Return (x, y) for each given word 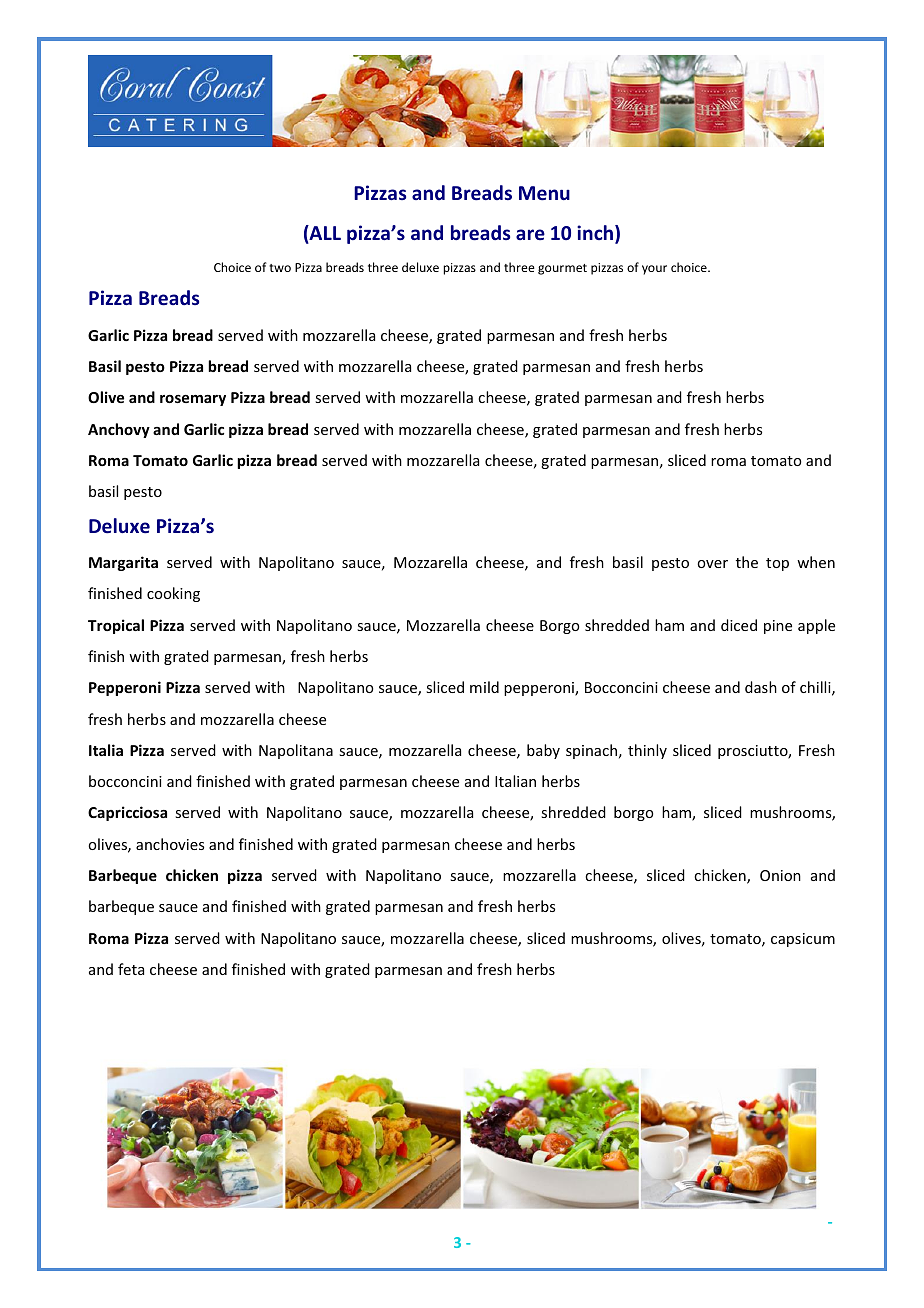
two (280, 268)
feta (131, 969)
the (747, 562)
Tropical (116, 626)
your (654, 270)
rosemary (193, 400)
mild (484, 687)
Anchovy (119, 430)
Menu (544, 193)
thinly (647, 751)
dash (761, 687)
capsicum (803, 940)
